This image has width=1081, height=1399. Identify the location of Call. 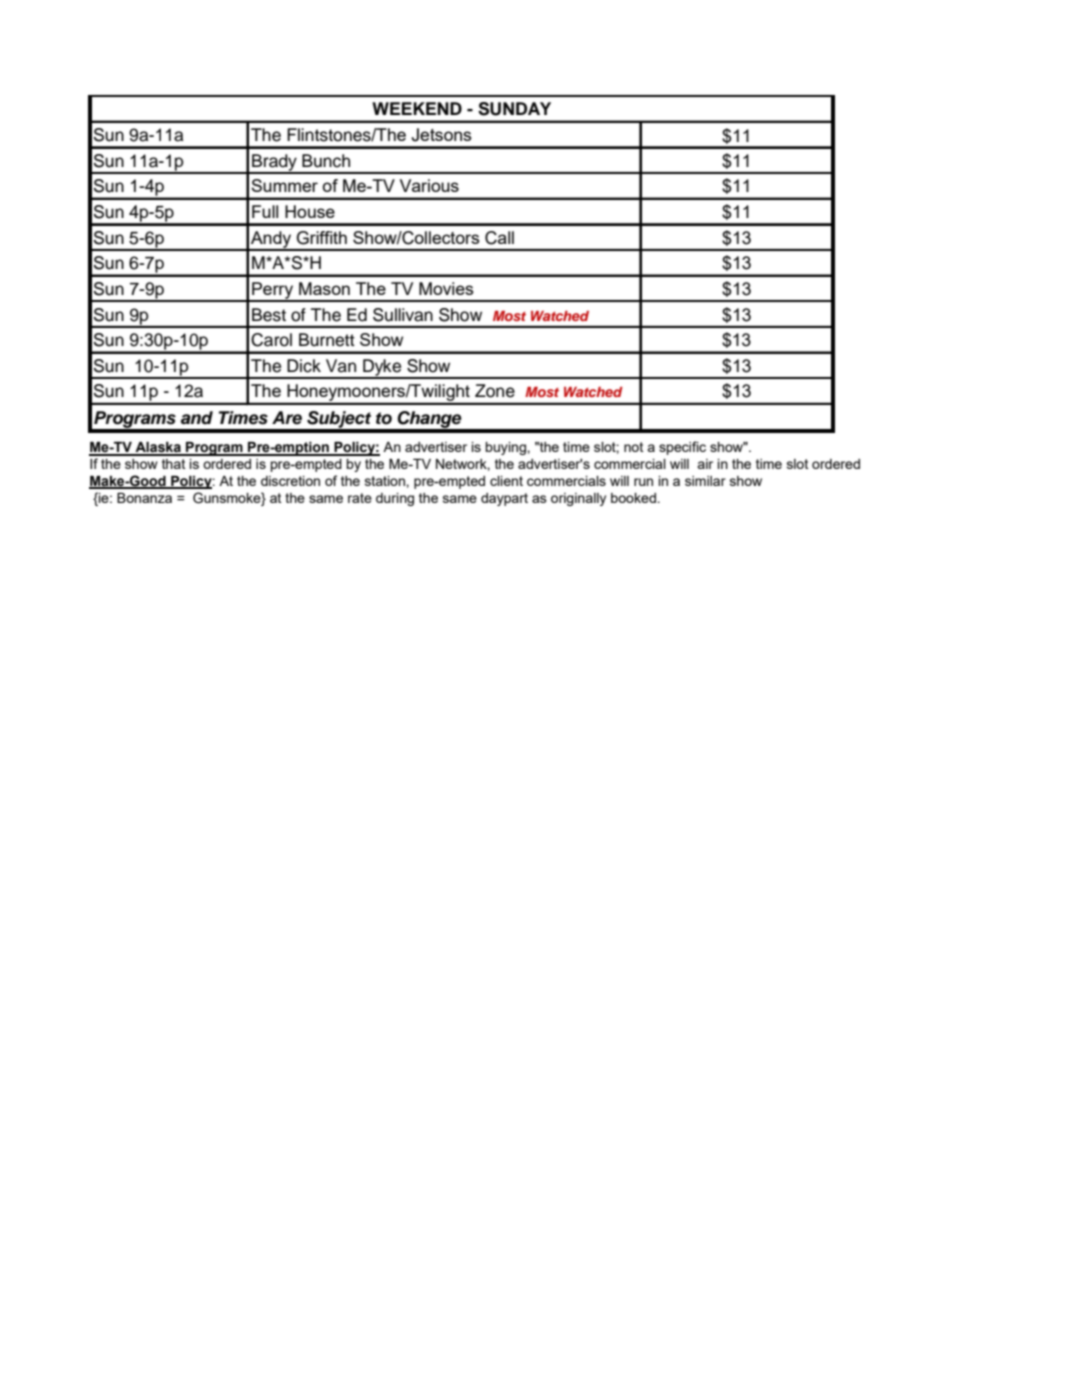
(499, 238).
